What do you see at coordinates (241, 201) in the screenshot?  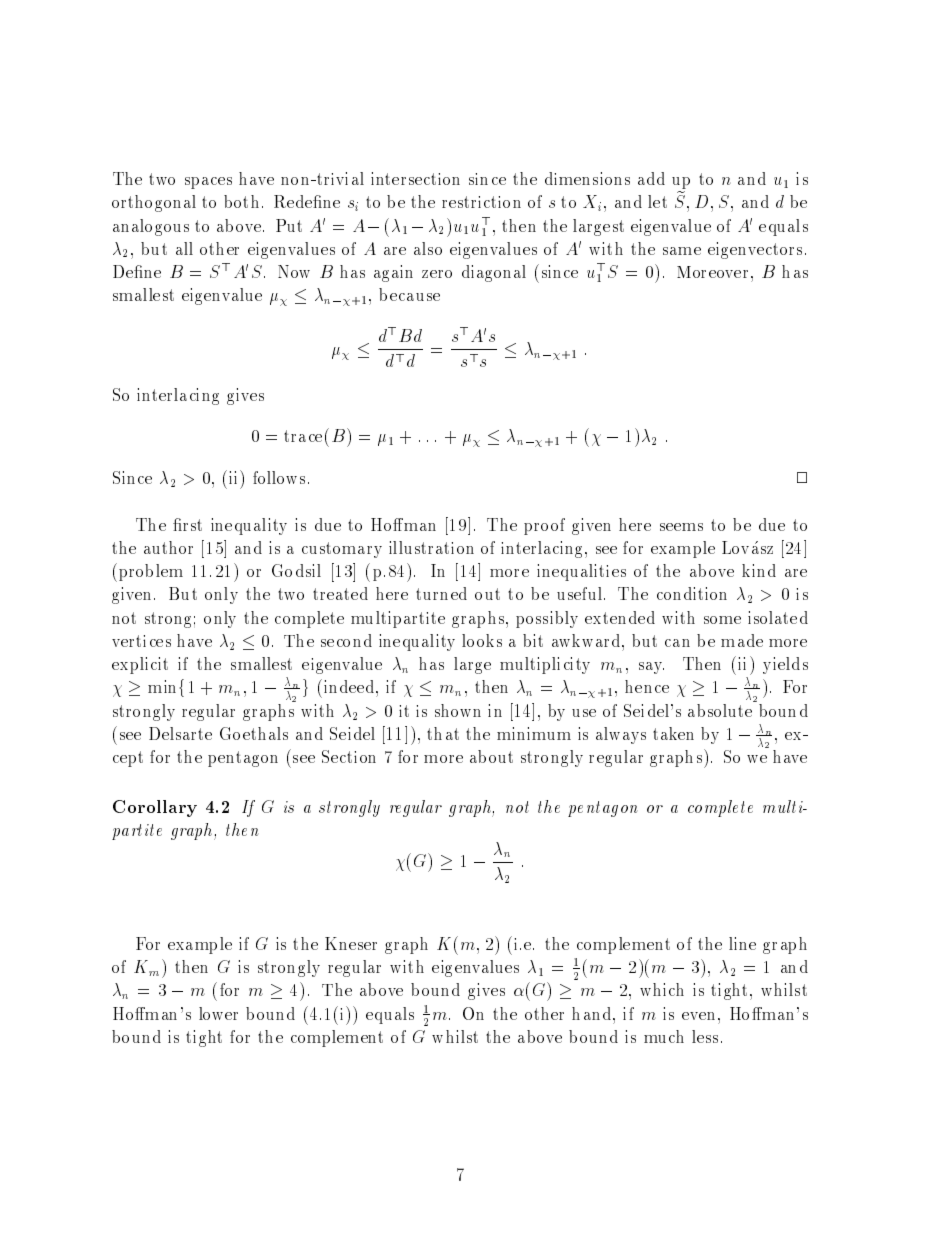 I see `both` at bounding box center [241, 201].
